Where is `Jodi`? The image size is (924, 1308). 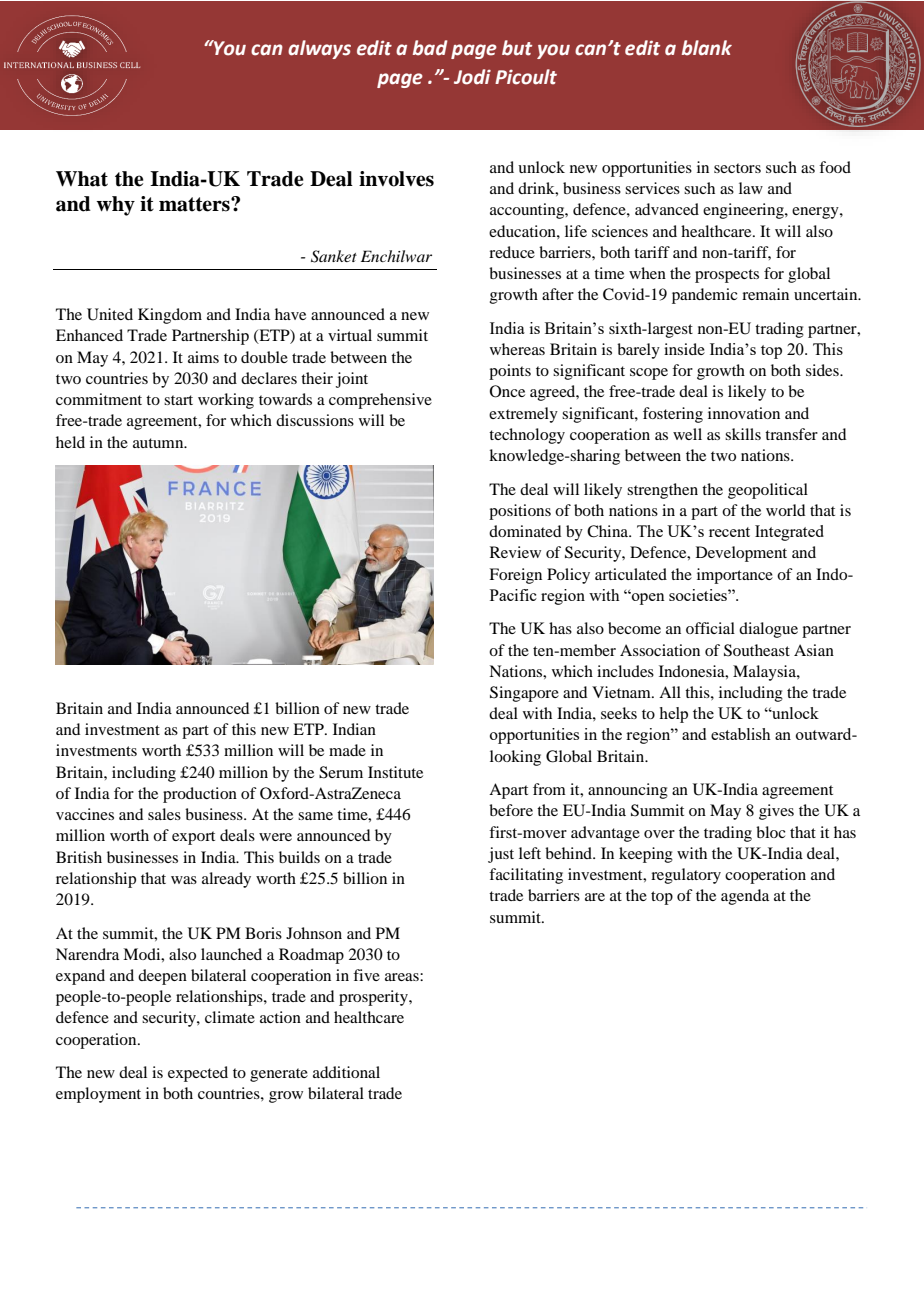
Jodi is located at coordinates (472, 77).
